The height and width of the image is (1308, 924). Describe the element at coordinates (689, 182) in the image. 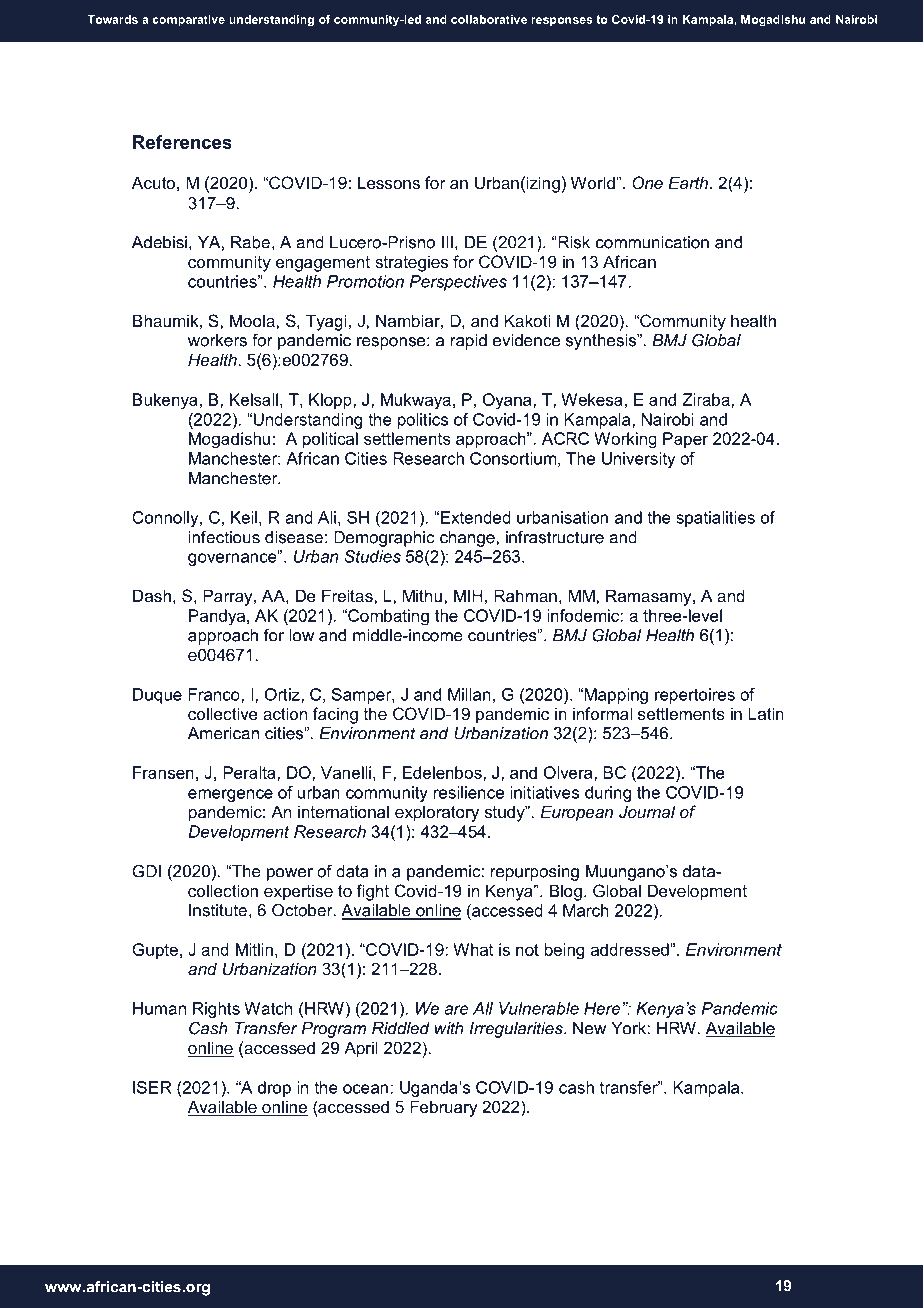

I see `Earth` at that location.
